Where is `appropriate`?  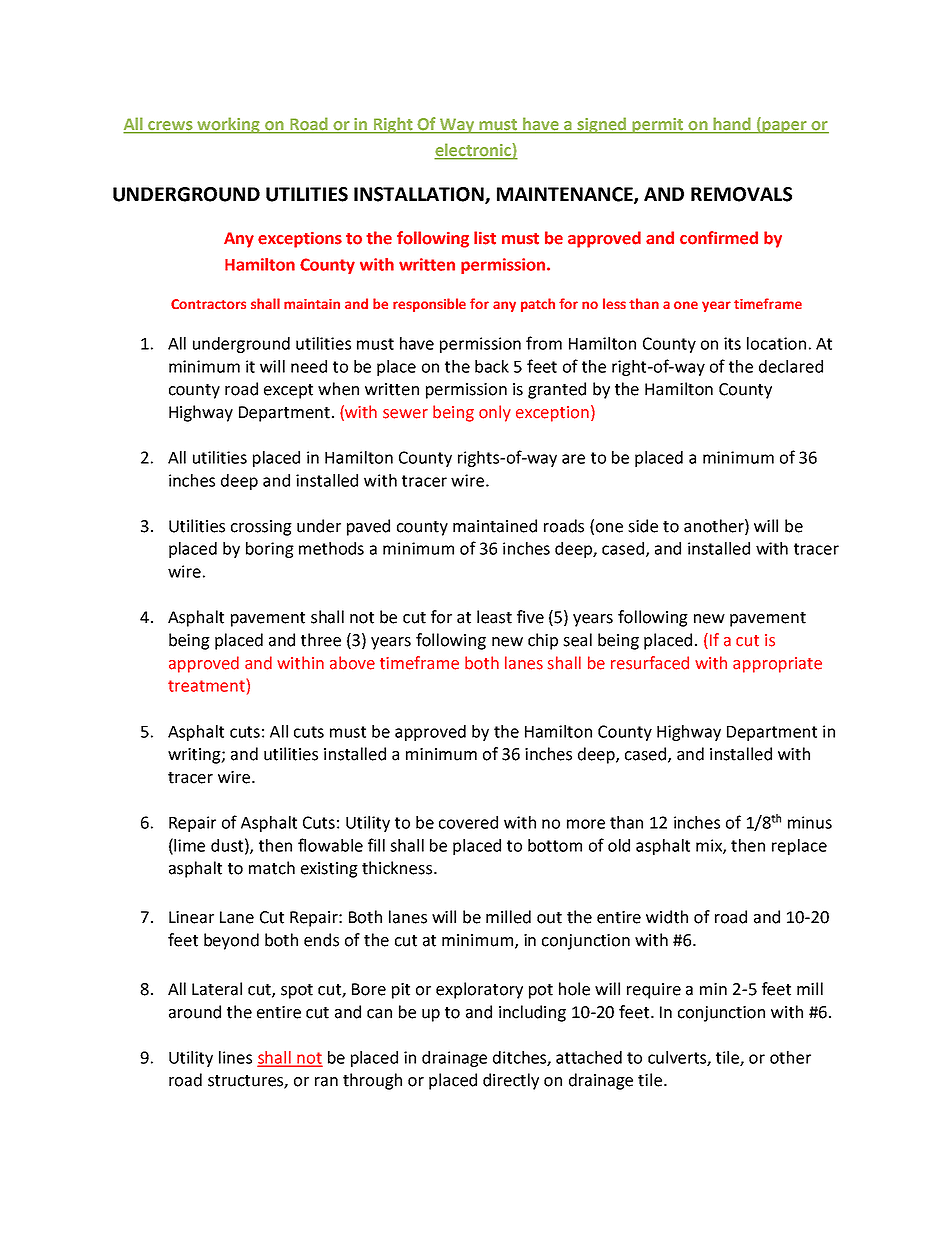 appropriate is located at coordinates (777, 665).
